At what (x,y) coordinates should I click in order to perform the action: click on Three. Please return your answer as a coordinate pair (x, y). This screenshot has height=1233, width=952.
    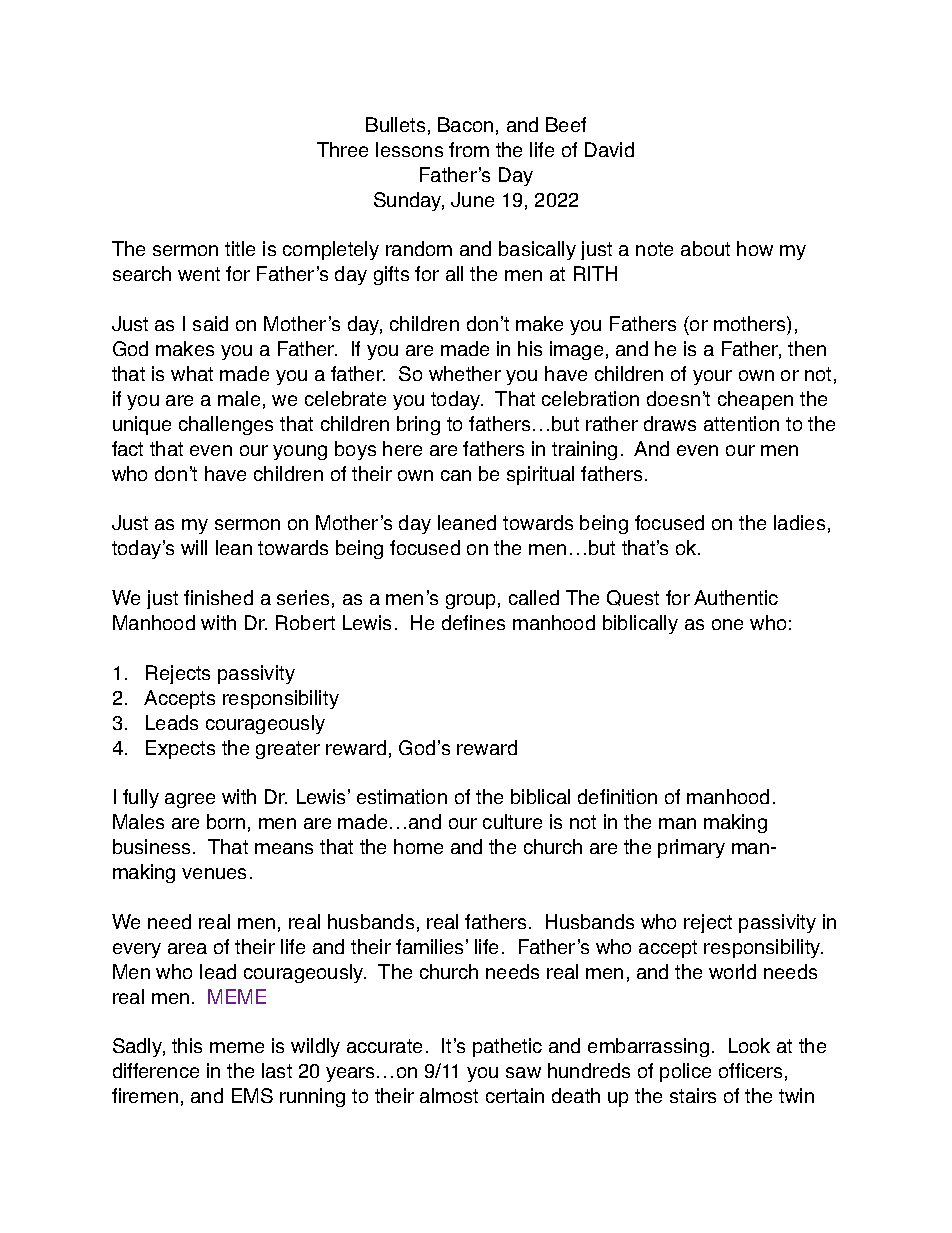
    Looking at the image, I should click on (342, 149).
